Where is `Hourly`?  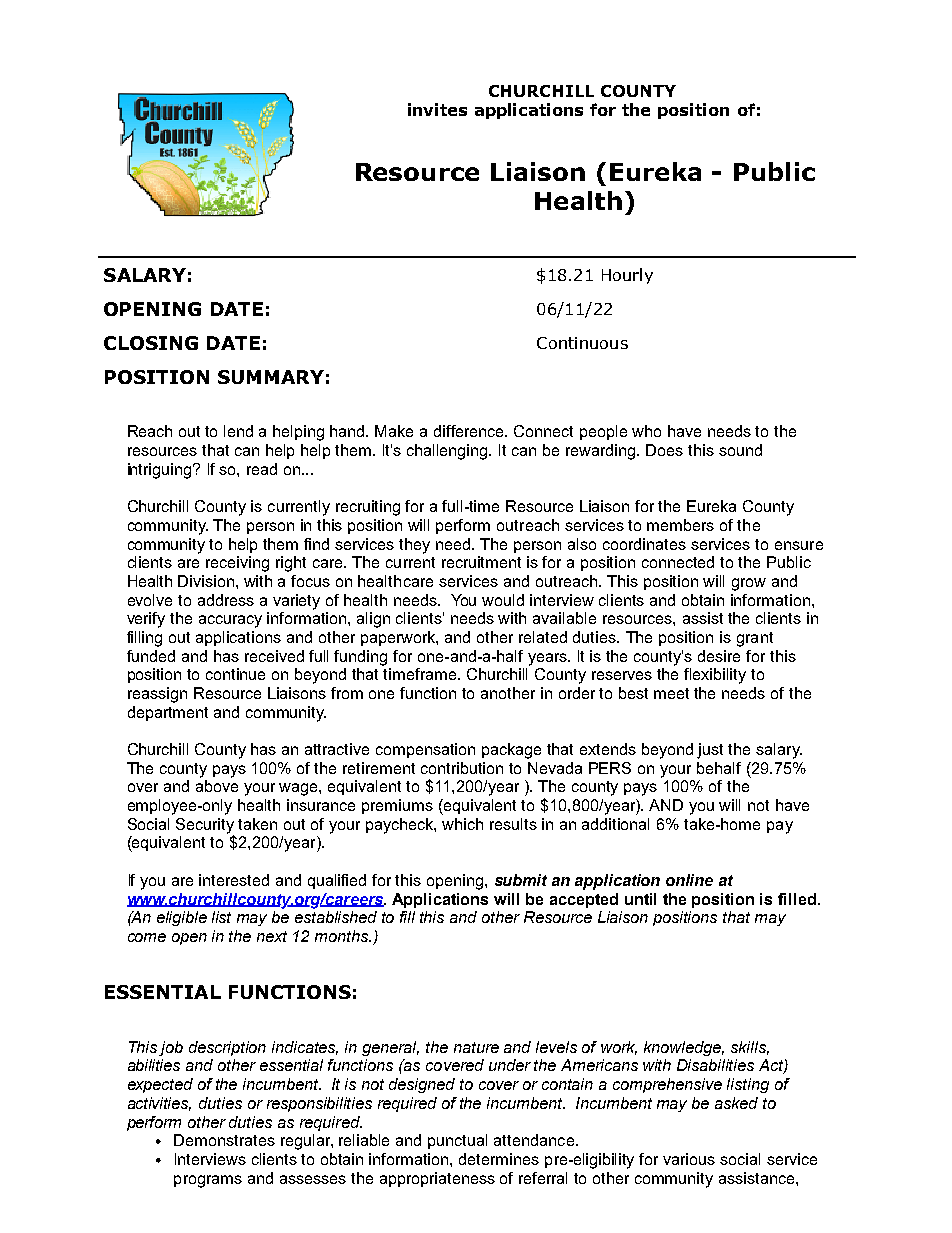 Hourly is located at coordinates (627, 276).
